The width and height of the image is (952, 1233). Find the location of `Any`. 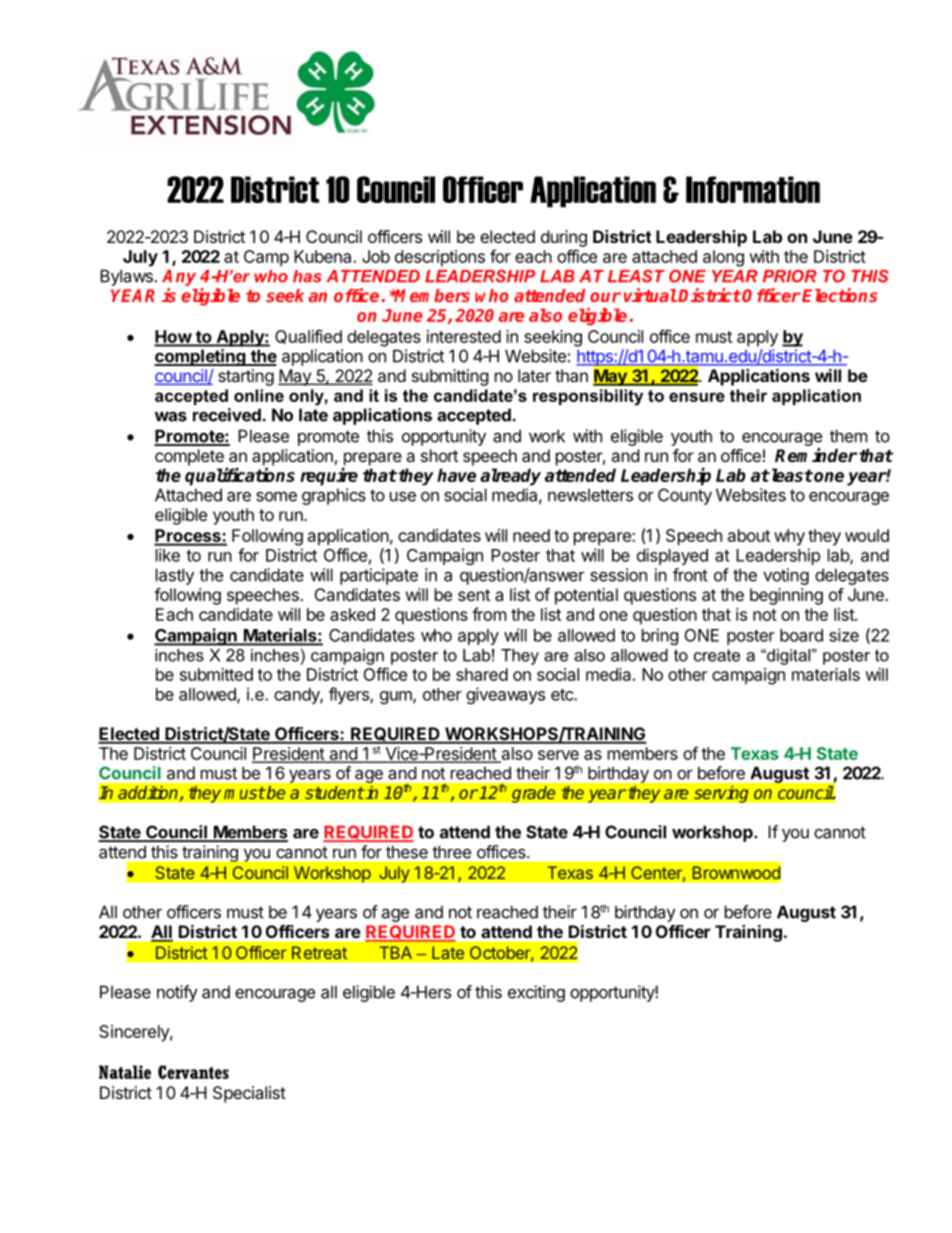

Any is located at coordinates (179, 278).
